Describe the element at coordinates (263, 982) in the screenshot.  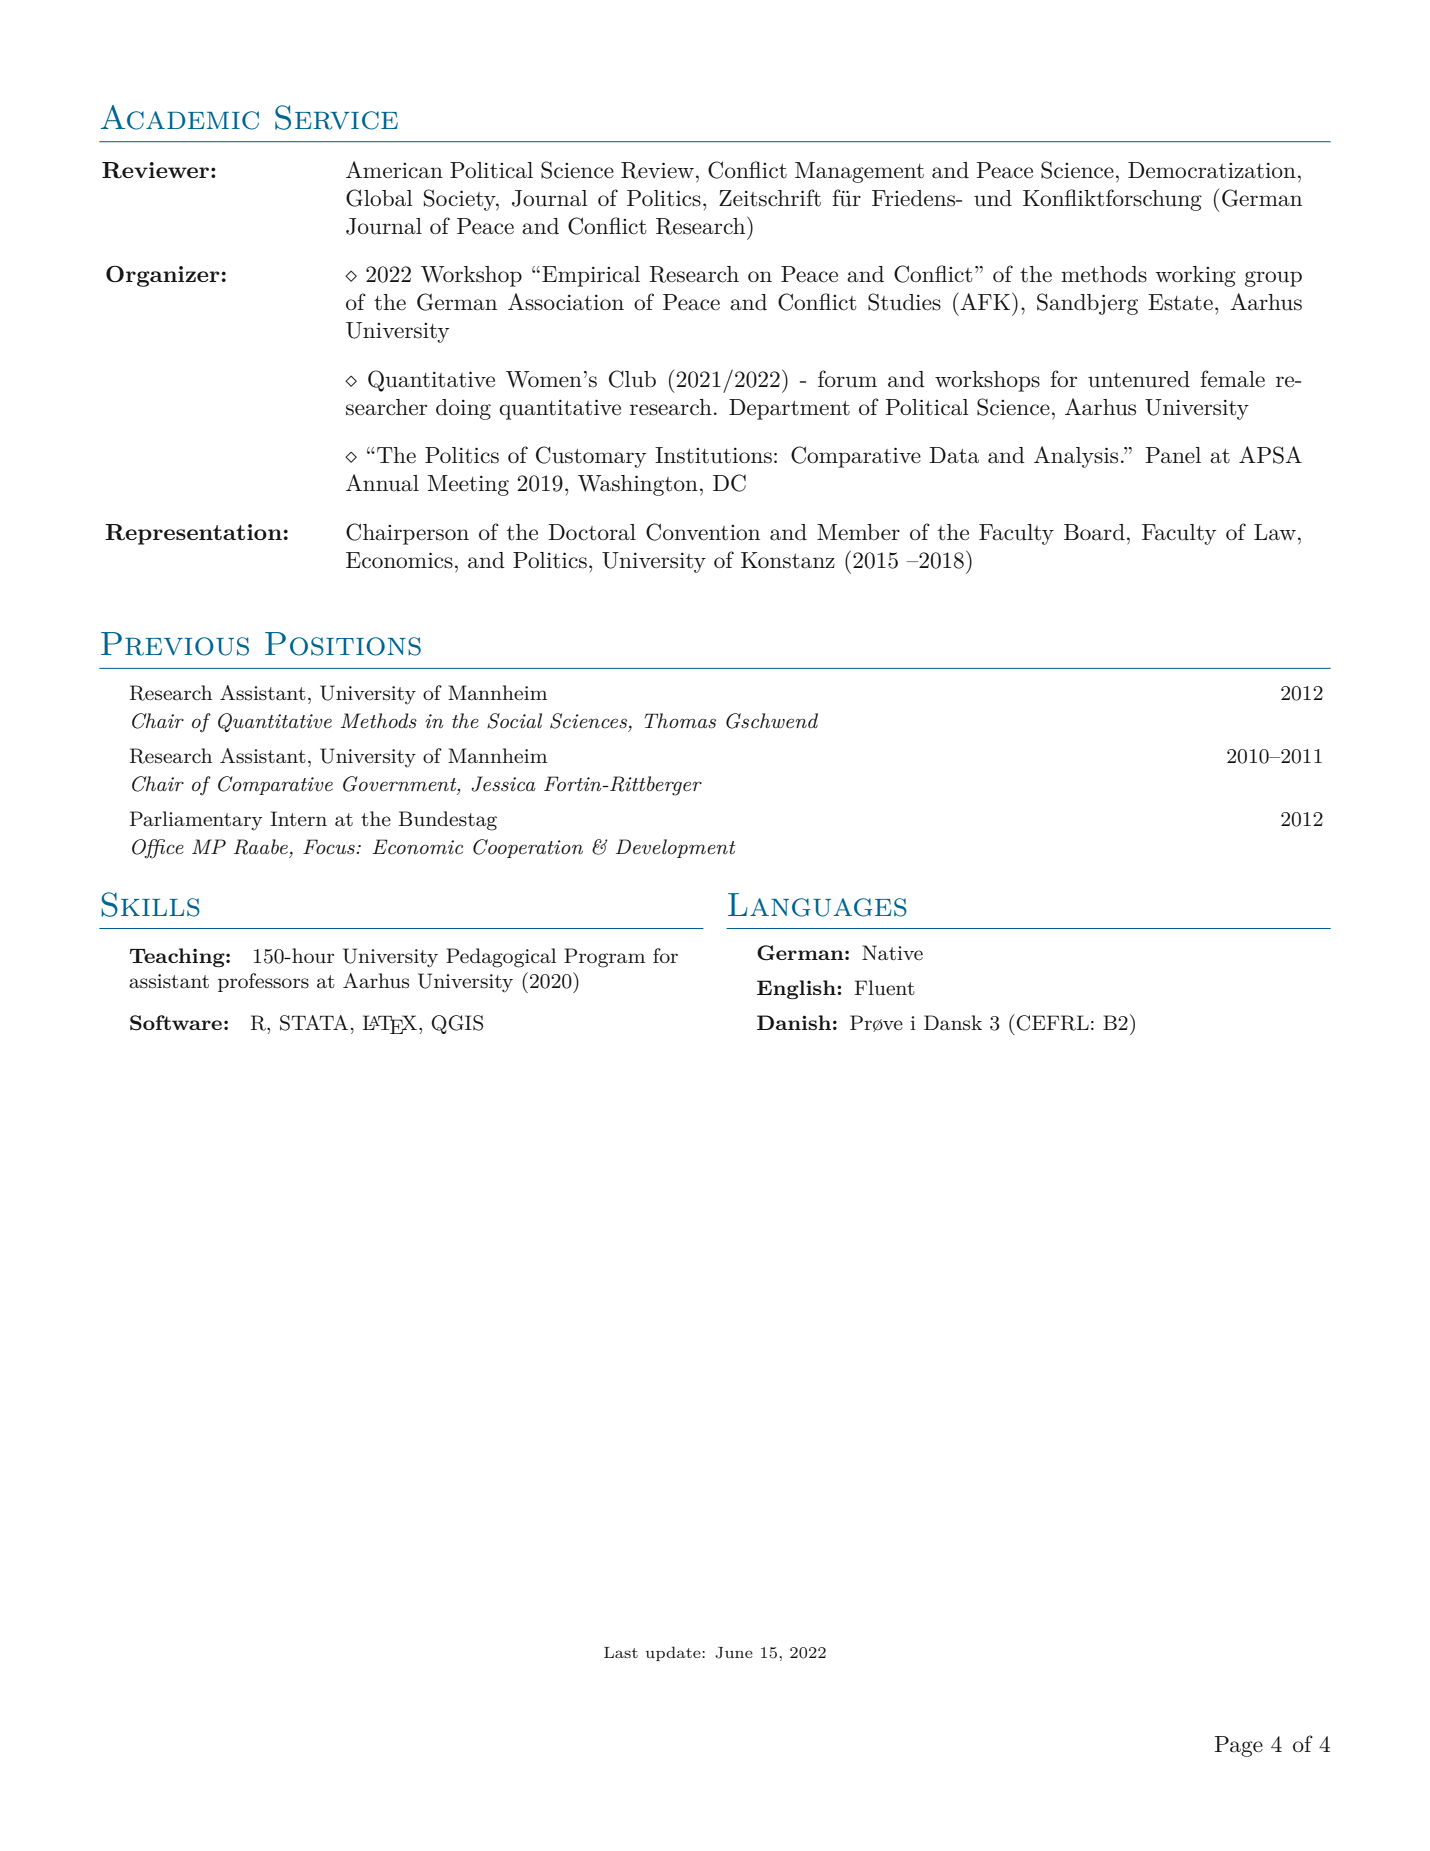
I see `professors` at that location.
